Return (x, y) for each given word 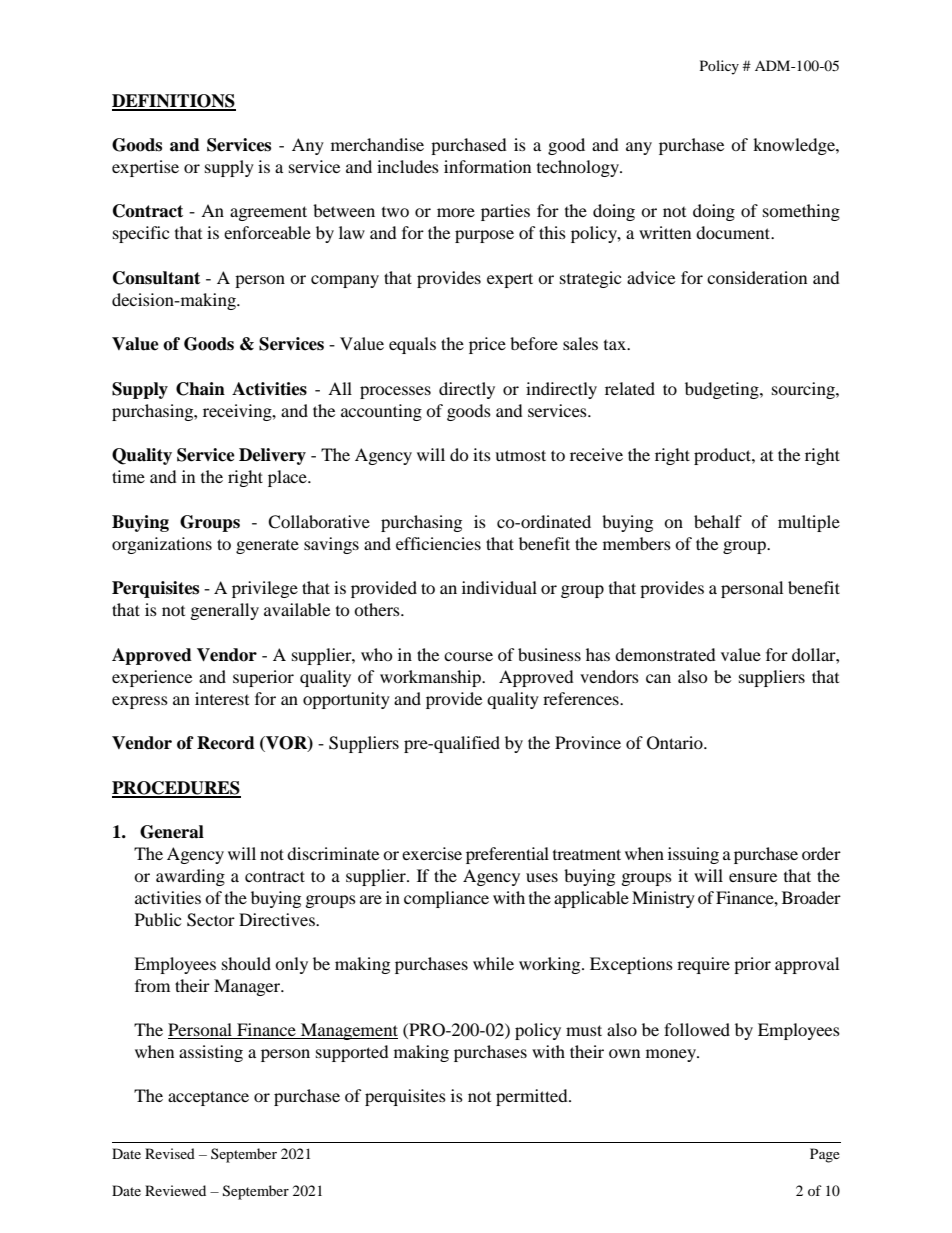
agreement (268, 213)
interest (222, 698)
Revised (170, 1153)
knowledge (795, 146)
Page (825, 1155)
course (468, 656)
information (487, 166)
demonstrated (665, 654)
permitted (533, 1097)
